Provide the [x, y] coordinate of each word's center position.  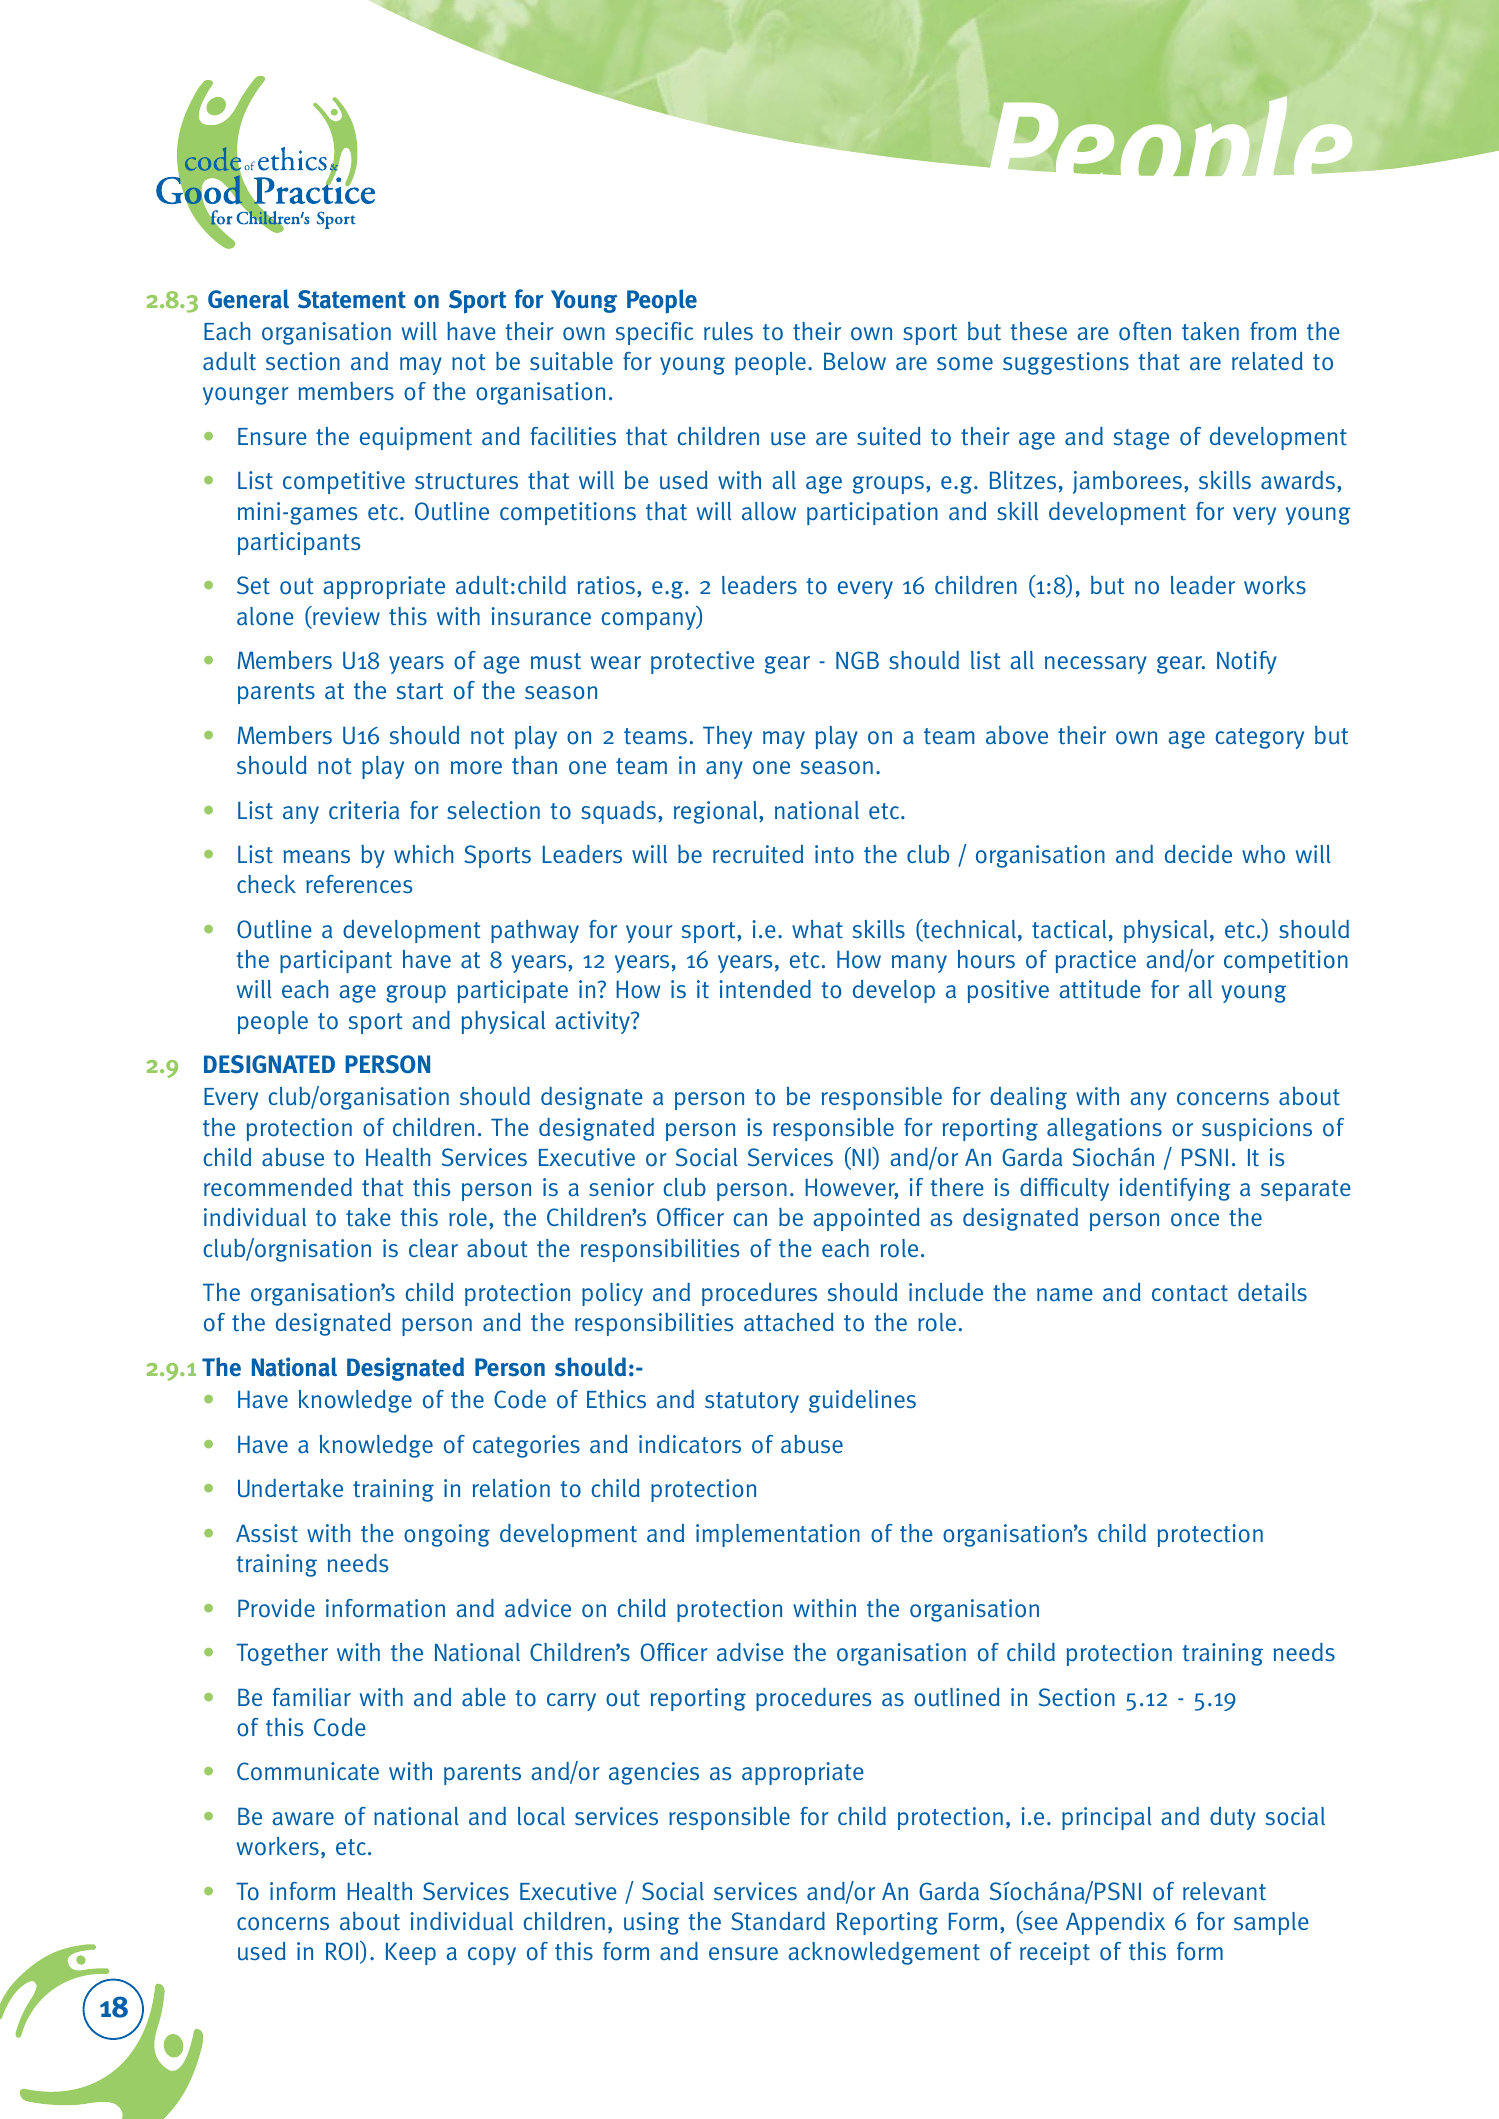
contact [1190, 1293]
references [359, 884]
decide [1198, 854]
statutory [752, 1402]
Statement [352, 299]
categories [526, 1446]
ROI [343, 1952]
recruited [758, 854]
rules [728, 331]
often [1145, 331]
